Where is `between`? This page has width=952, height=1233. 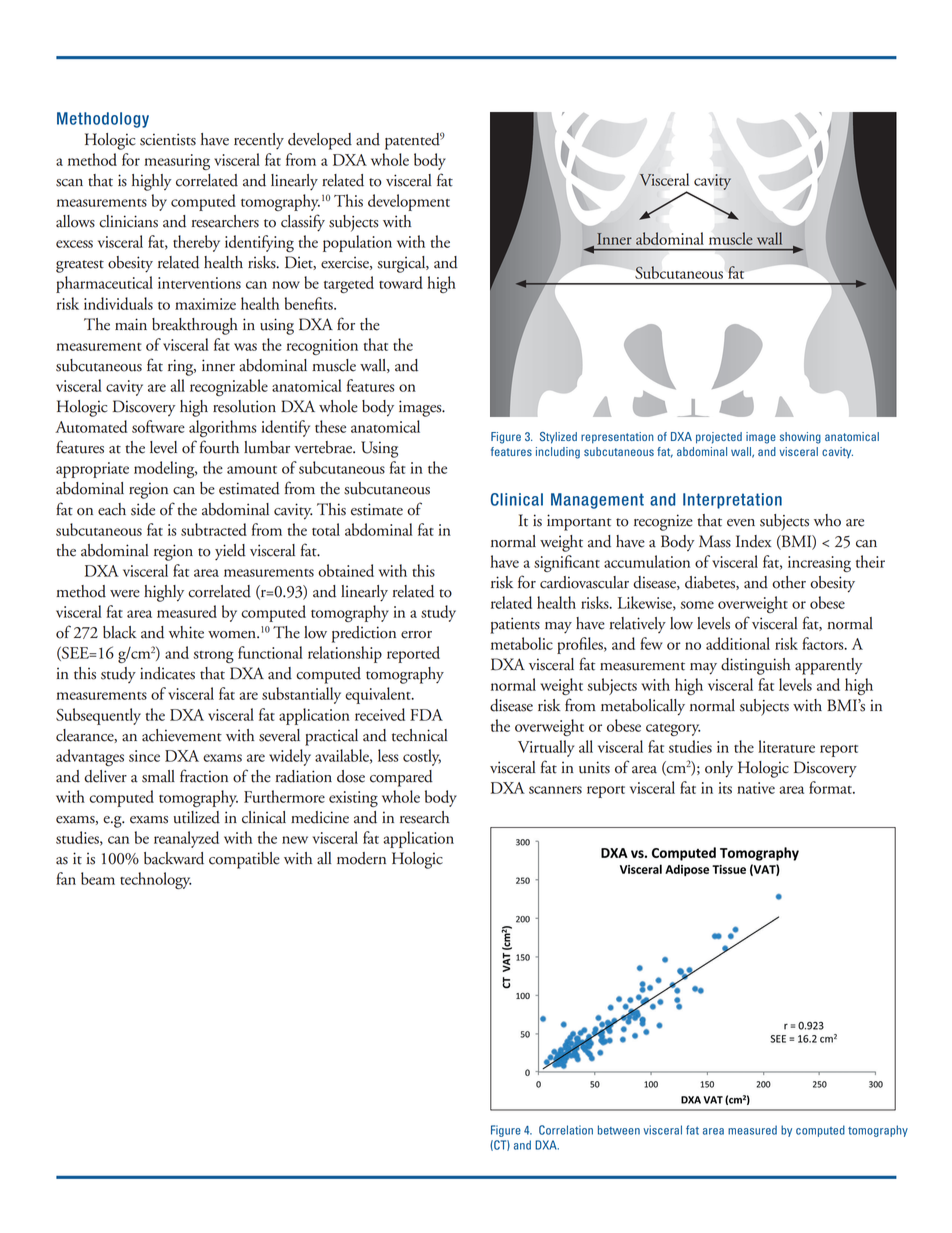
between is located at coordinates (619, 1130).
